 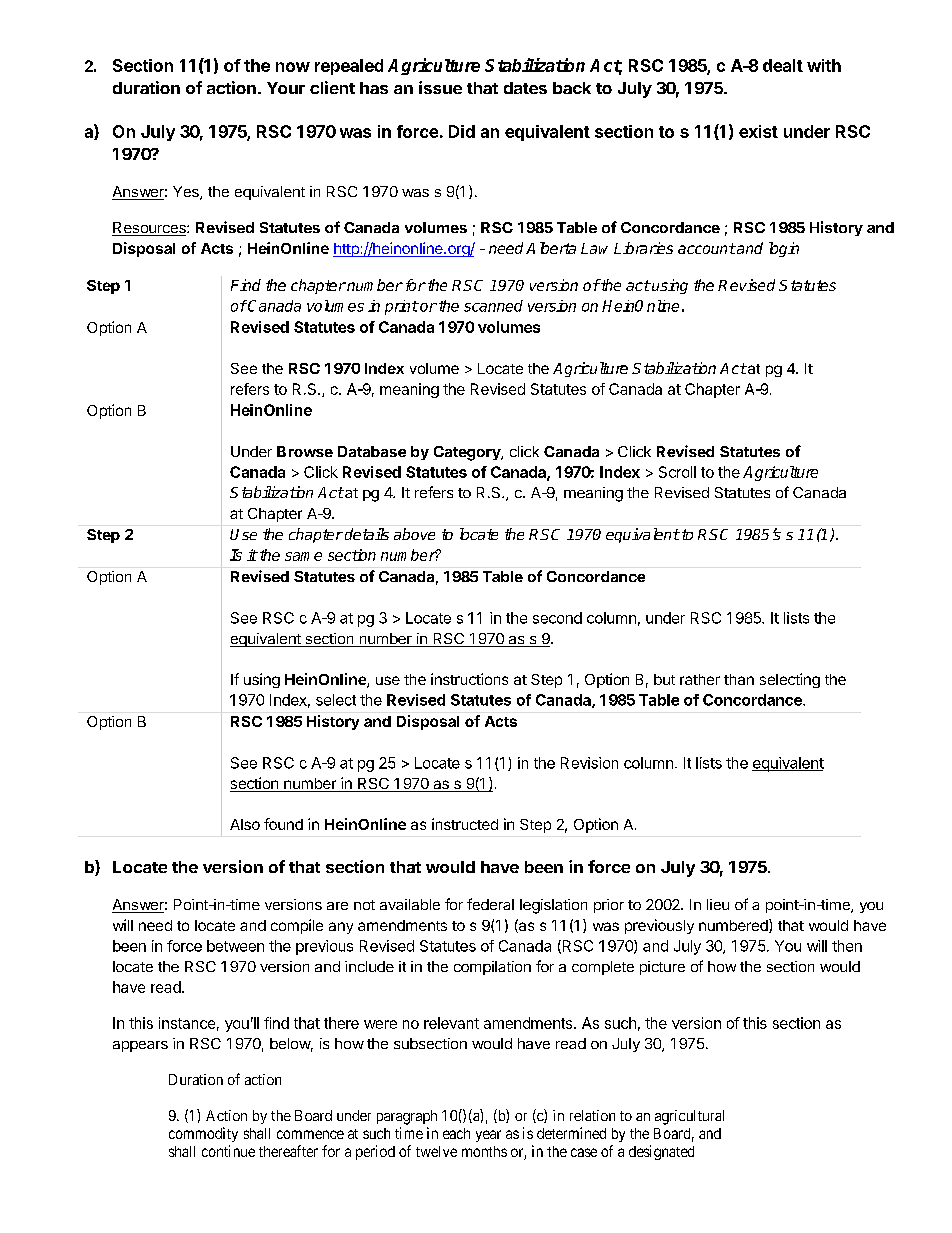 What do you see at coordinates (286, 88) in the screenshot?
I see `Your` at bounding box center [286, 88].
